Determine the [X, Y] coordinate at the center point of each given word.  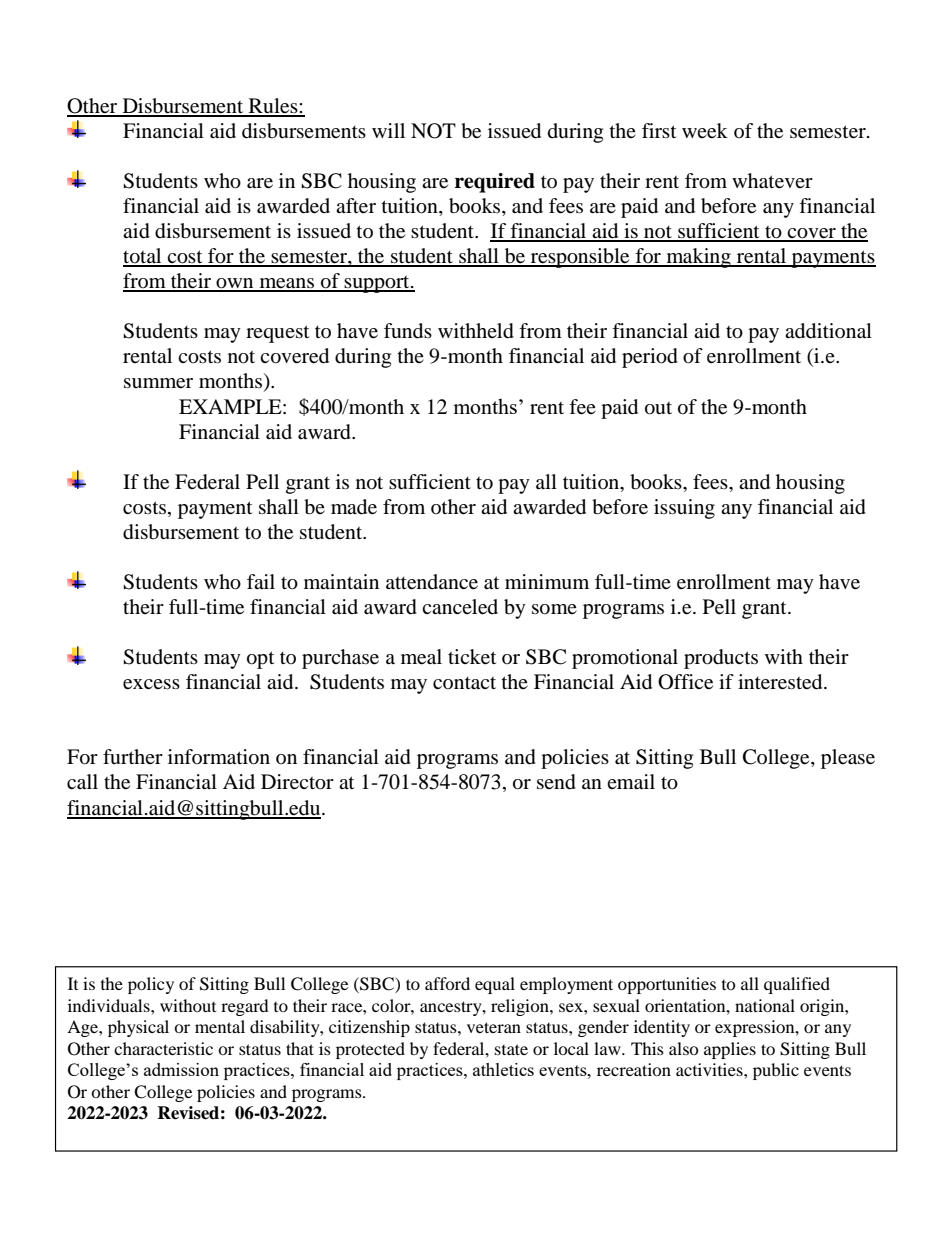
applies [730, 1050]
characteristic [163, 1048]
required [495, 183]
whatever [772, 181]
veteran [494, 1027]
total [143, 257]
